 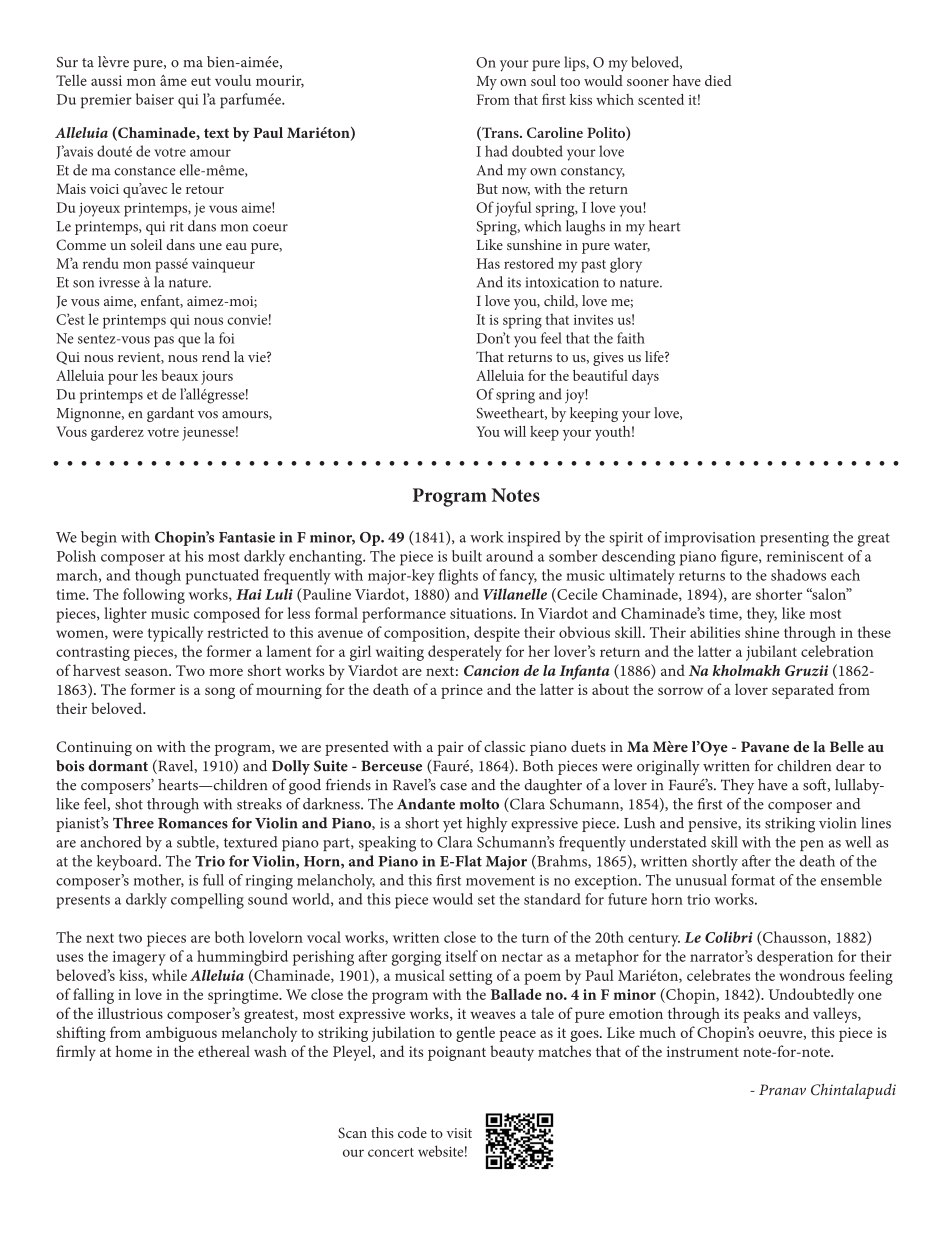 What do you see at coordinates (543, 80) in the screenshot?
I see `soul` at bounding box center [543, 80].
